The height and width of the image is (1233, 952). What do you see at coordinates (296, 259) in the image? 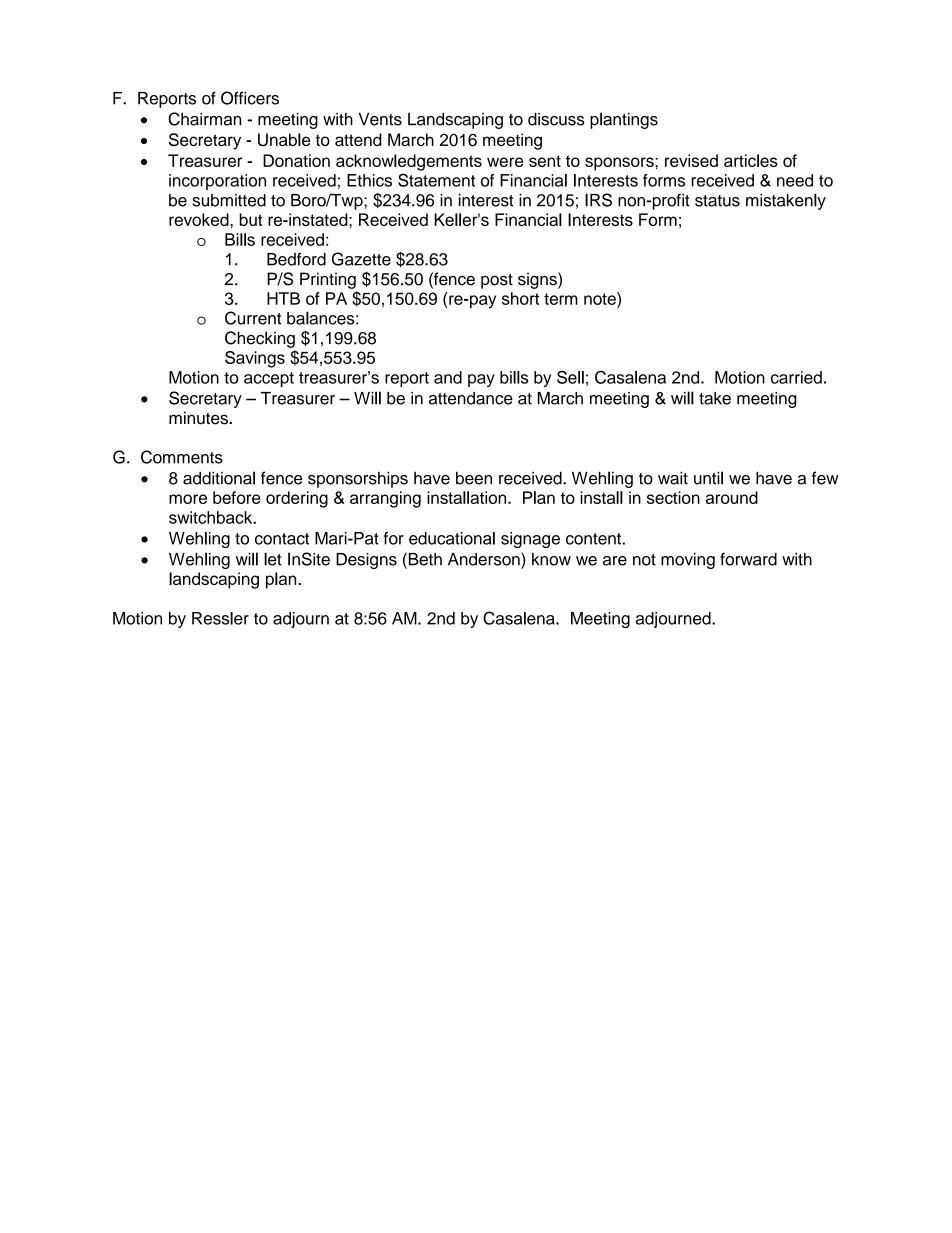
I see `Bedford` at bounding box center [296, 259].
